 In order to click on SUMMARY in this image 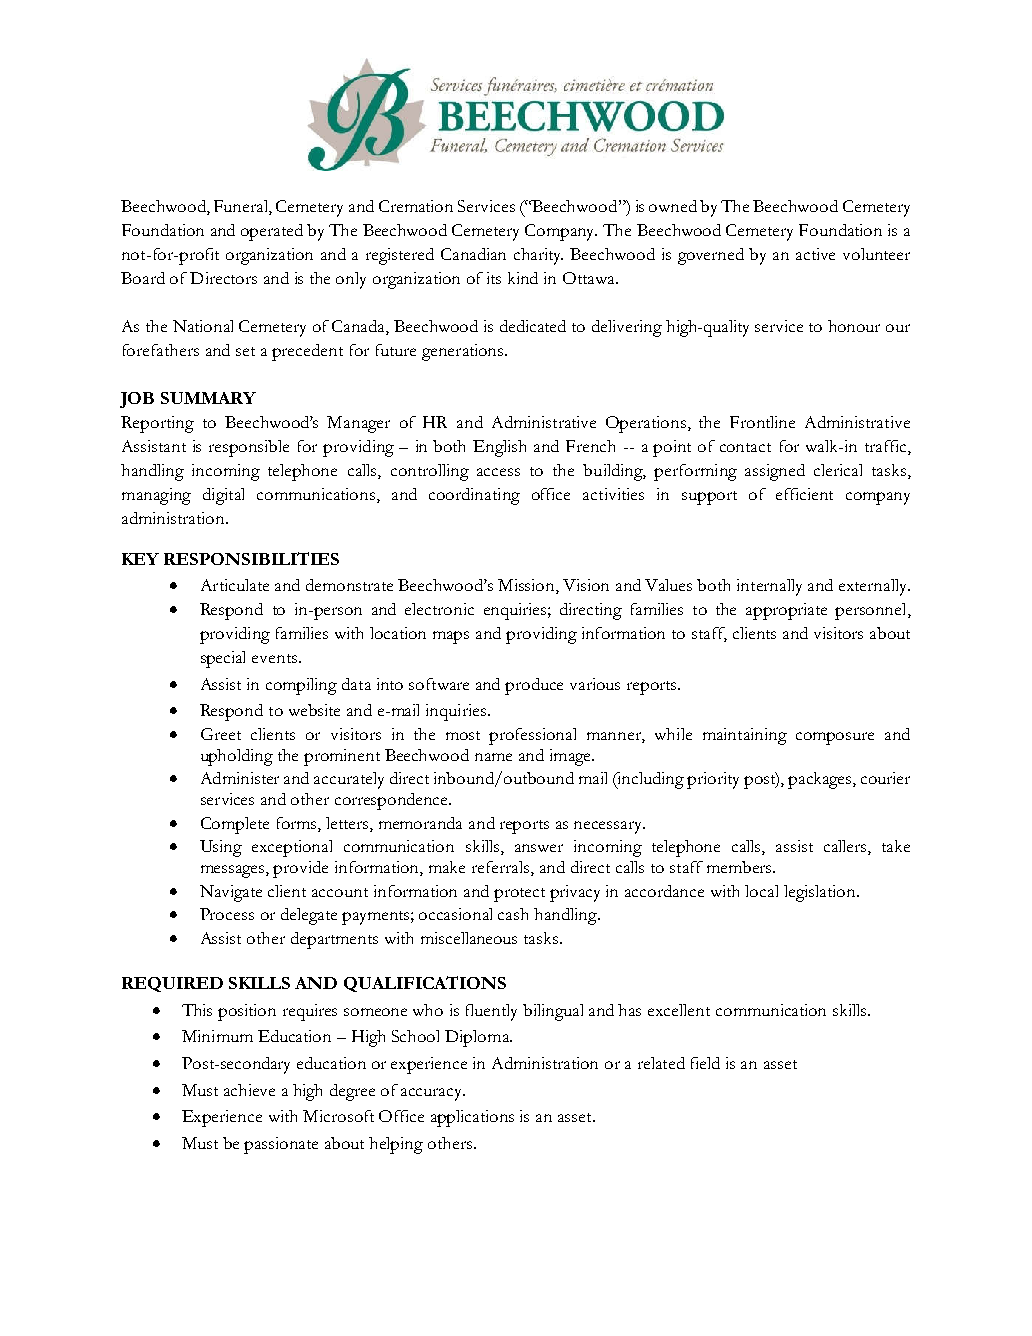, I will do `click(208, 398)`.
